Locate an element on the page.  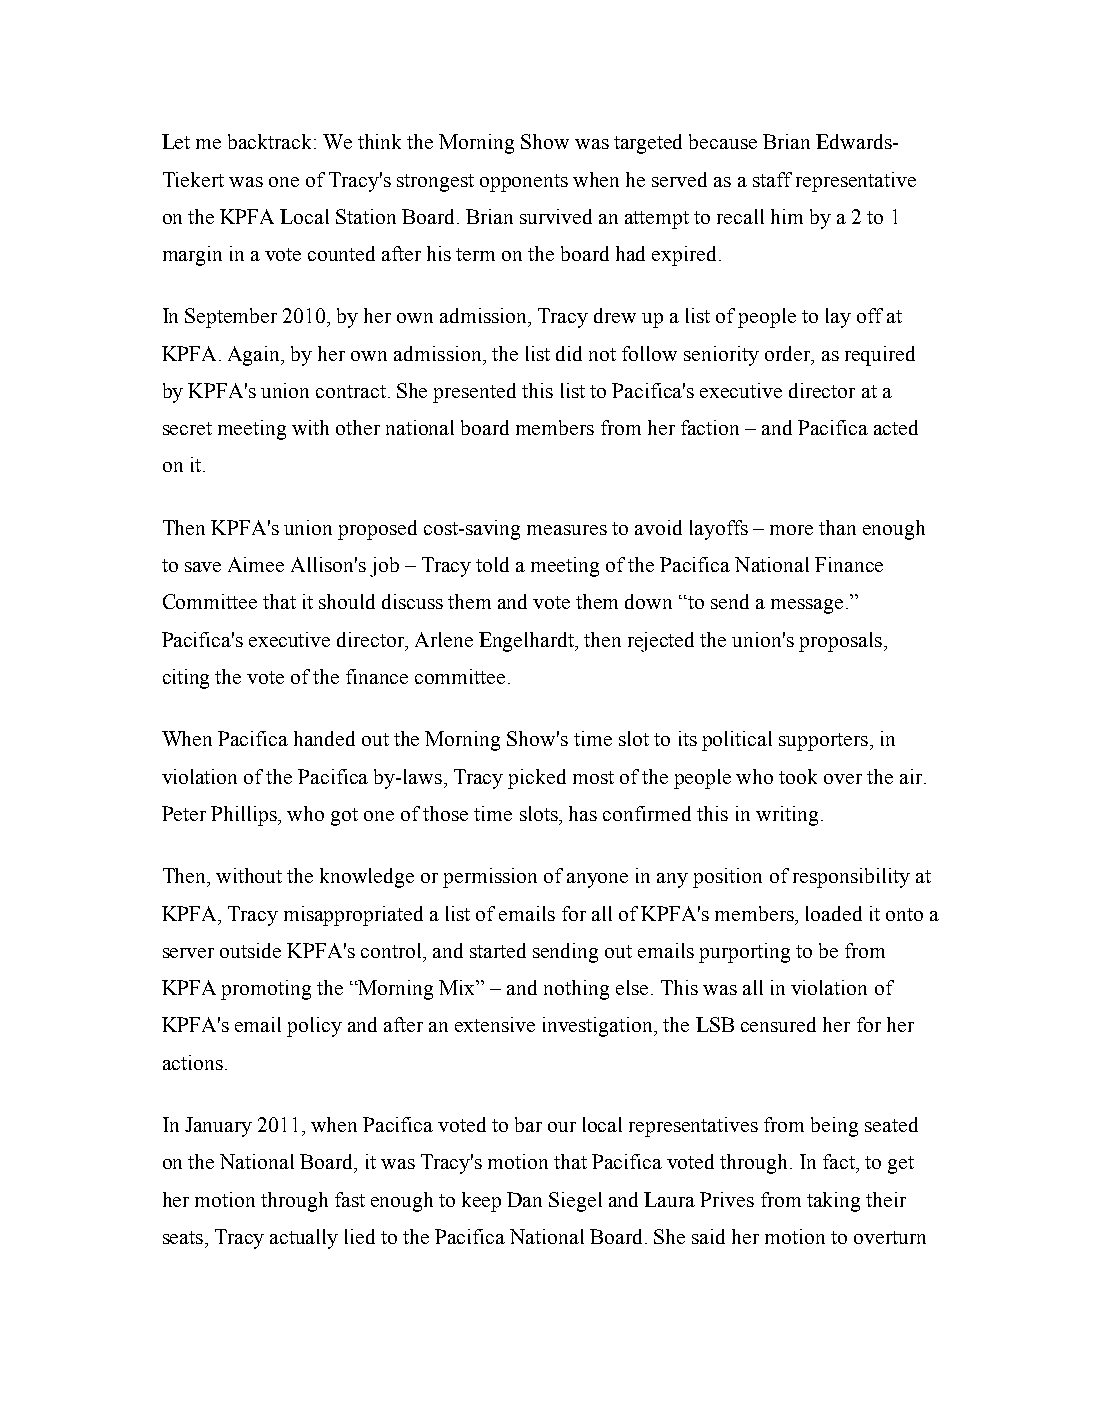
Aimee is located at coordinates (256, 564).
